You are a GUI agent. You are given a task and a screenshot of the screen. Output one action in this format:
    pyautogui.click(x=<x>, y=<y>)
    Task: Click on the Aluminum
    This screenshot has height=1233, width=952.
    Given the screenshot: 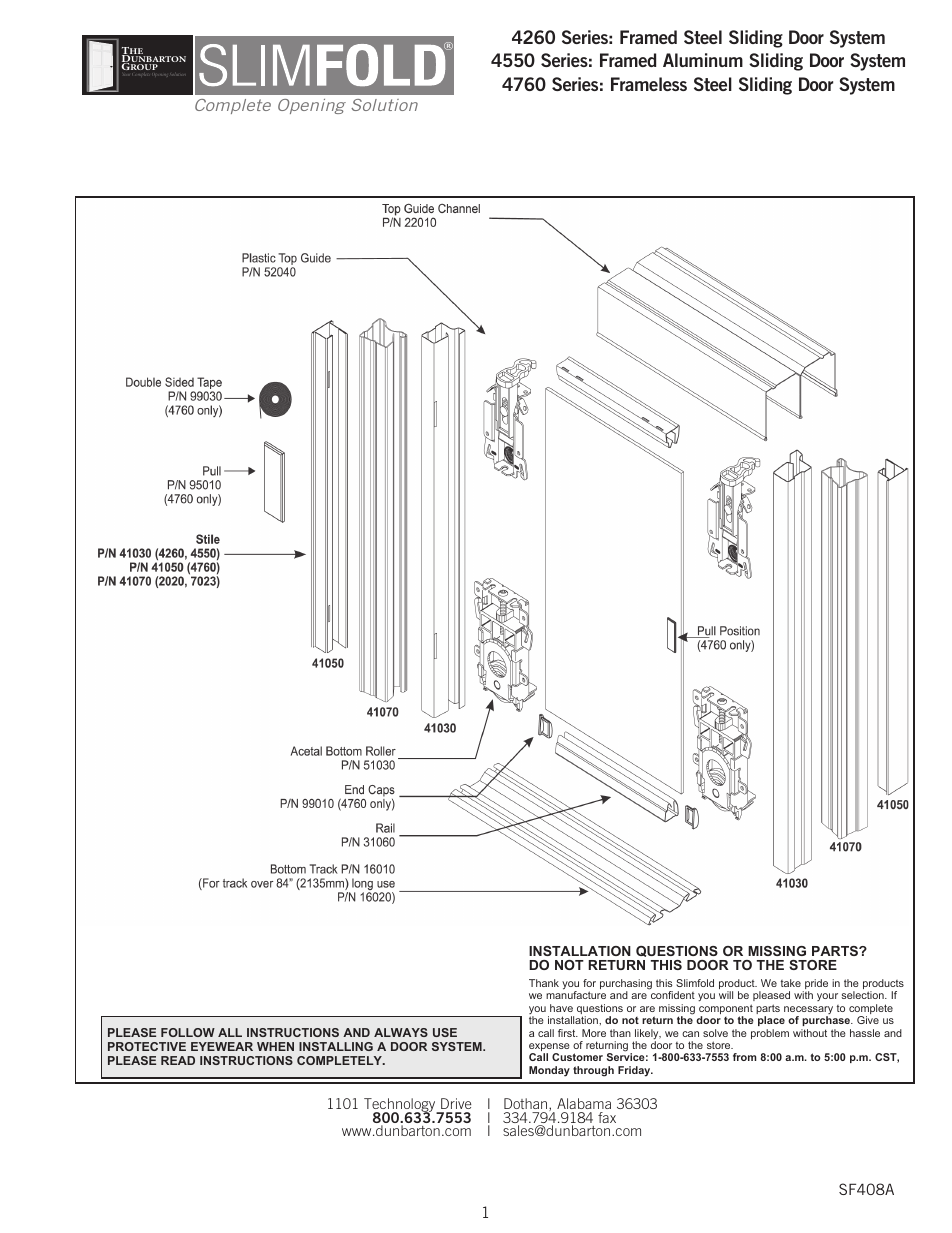 What is the action you would take?
    pyautogui.click(x=703, y=60)
